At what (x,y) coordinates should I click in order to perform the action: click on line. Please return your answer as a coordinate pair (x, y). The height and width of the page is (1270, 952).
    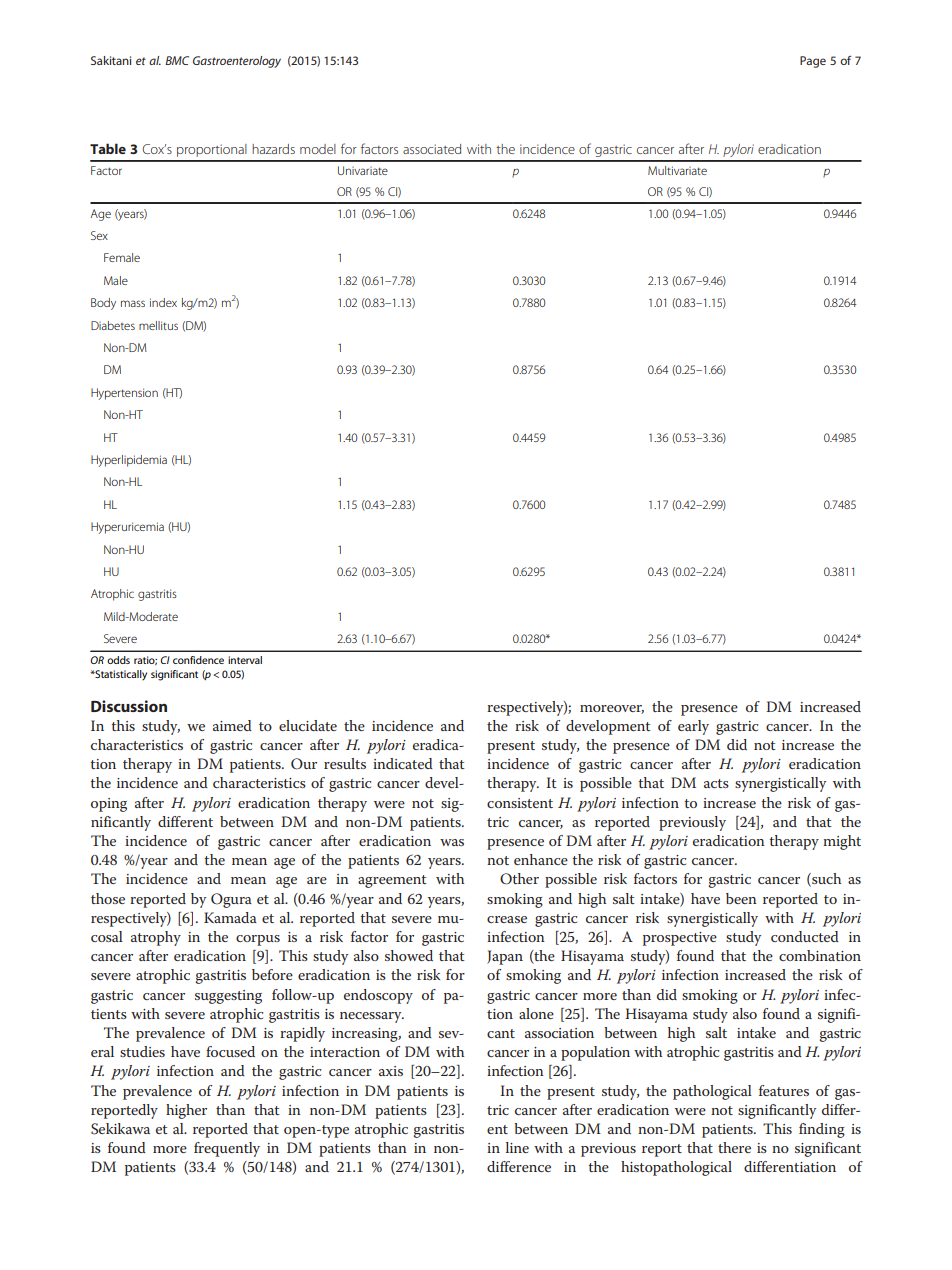
    Looking at the image, I should click on (517, 1147).
